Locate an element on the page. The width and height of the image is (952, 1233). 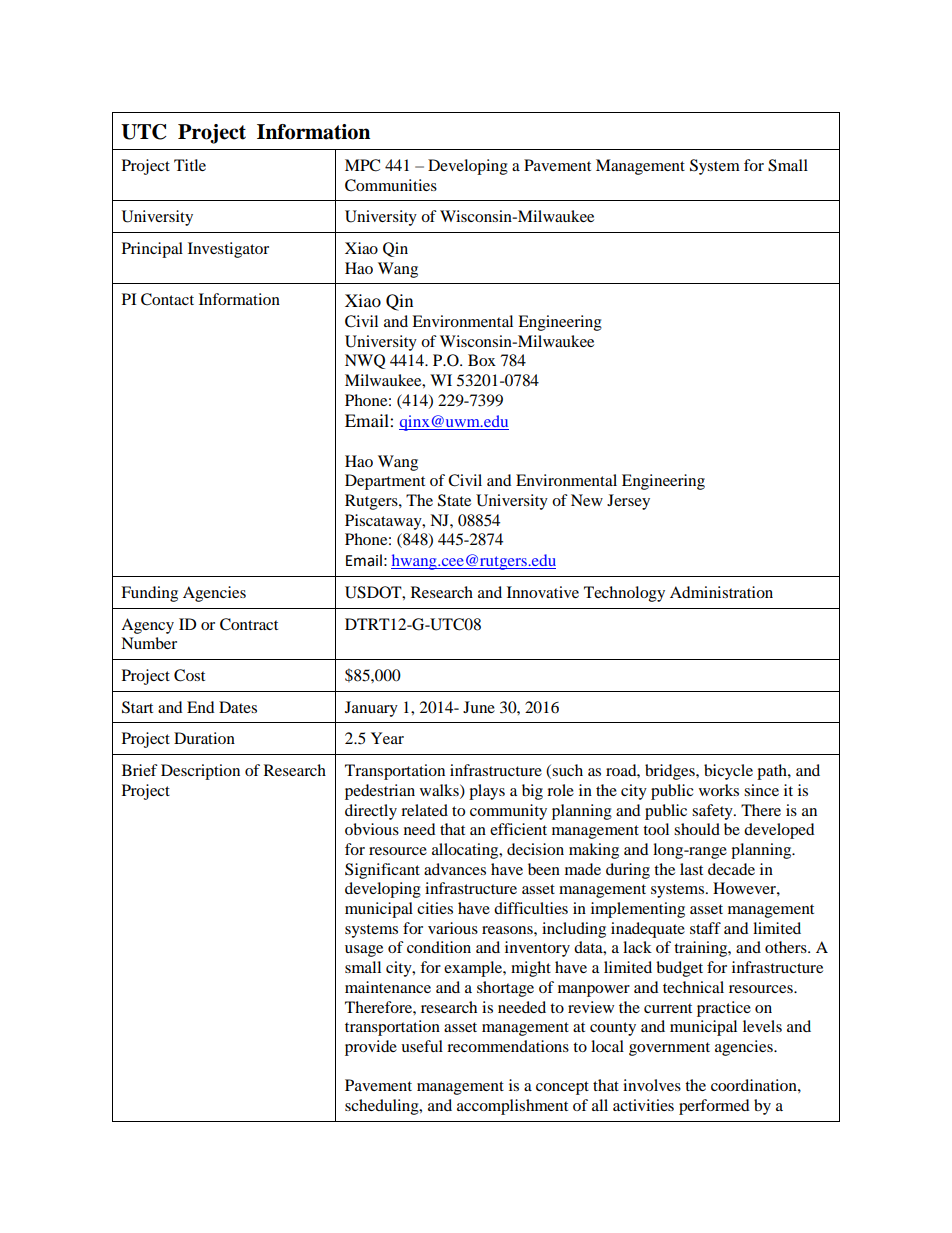
Innovative is located at coordinates (543, 592).
